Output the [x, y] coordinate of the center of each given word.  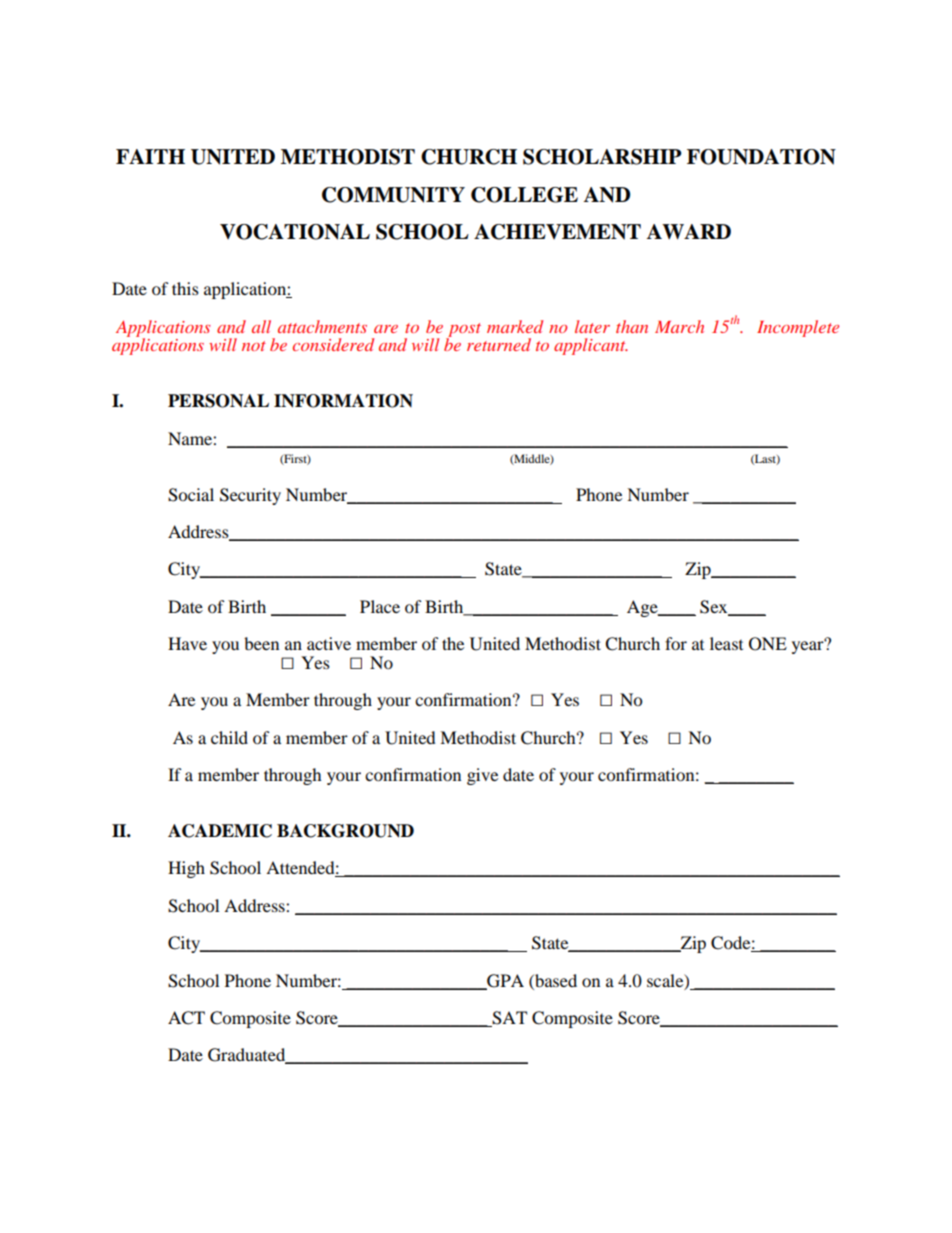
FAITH [150, 156]
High [186, 869]
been [261, 643]
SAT [508, 1019]
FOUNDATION [761, 157]
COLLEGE [524, 195]
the [453, 643]
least [726, 643]
